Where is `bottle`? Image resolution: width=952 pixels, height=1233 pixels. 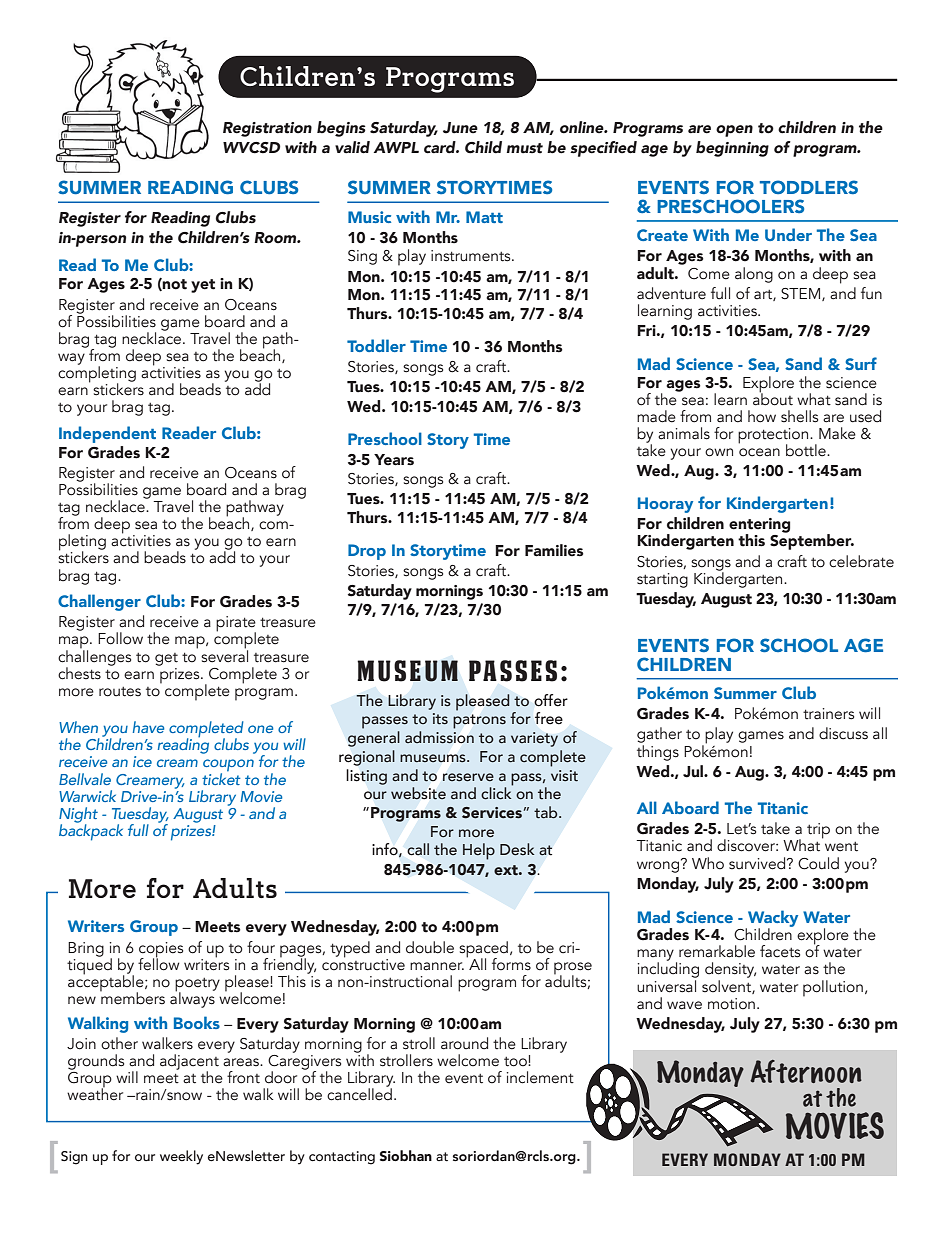
bottle is located at coordinates (807, 450).
